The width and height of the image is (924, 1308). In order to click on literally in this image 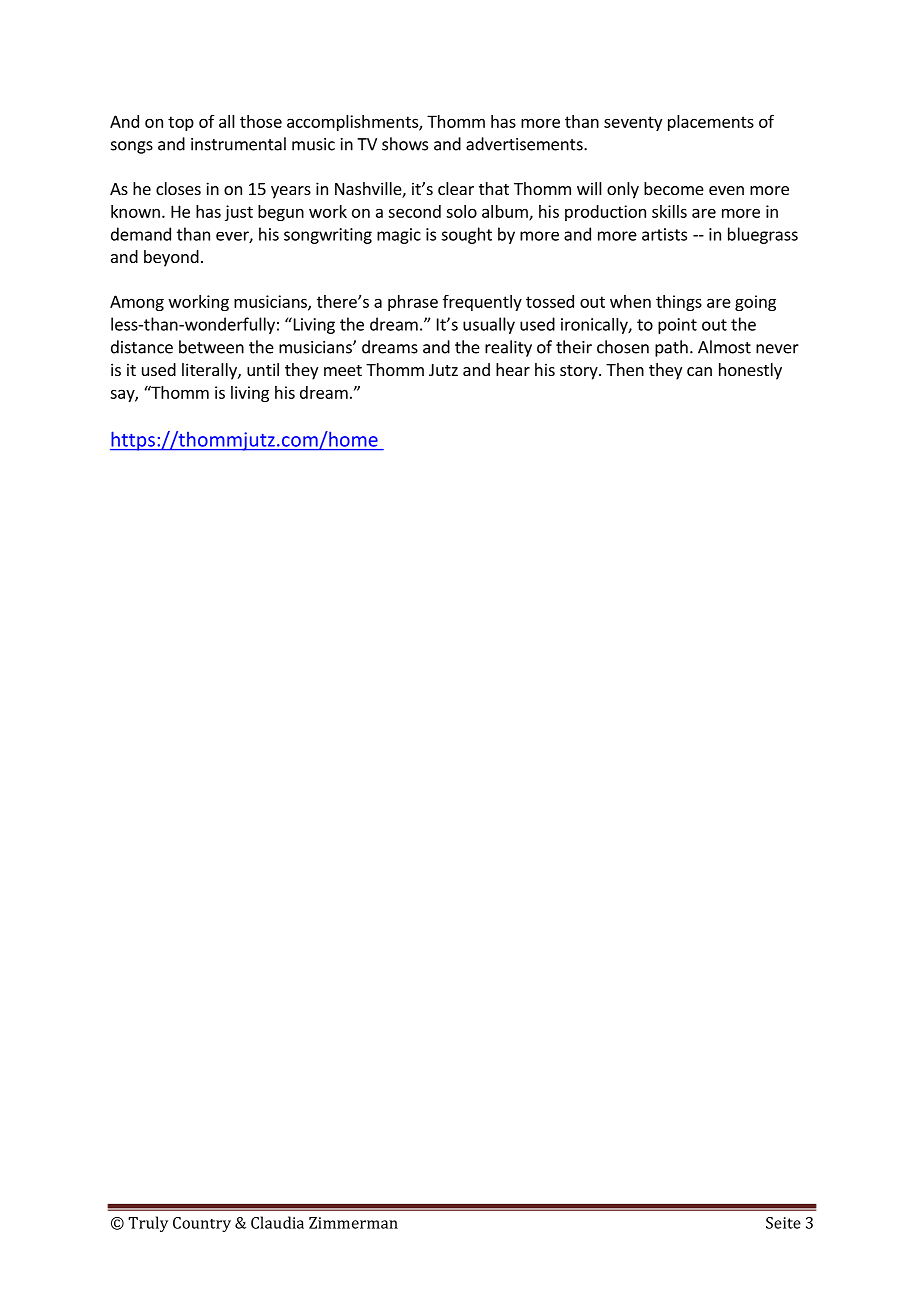, I will do `click(210, 371)`.
